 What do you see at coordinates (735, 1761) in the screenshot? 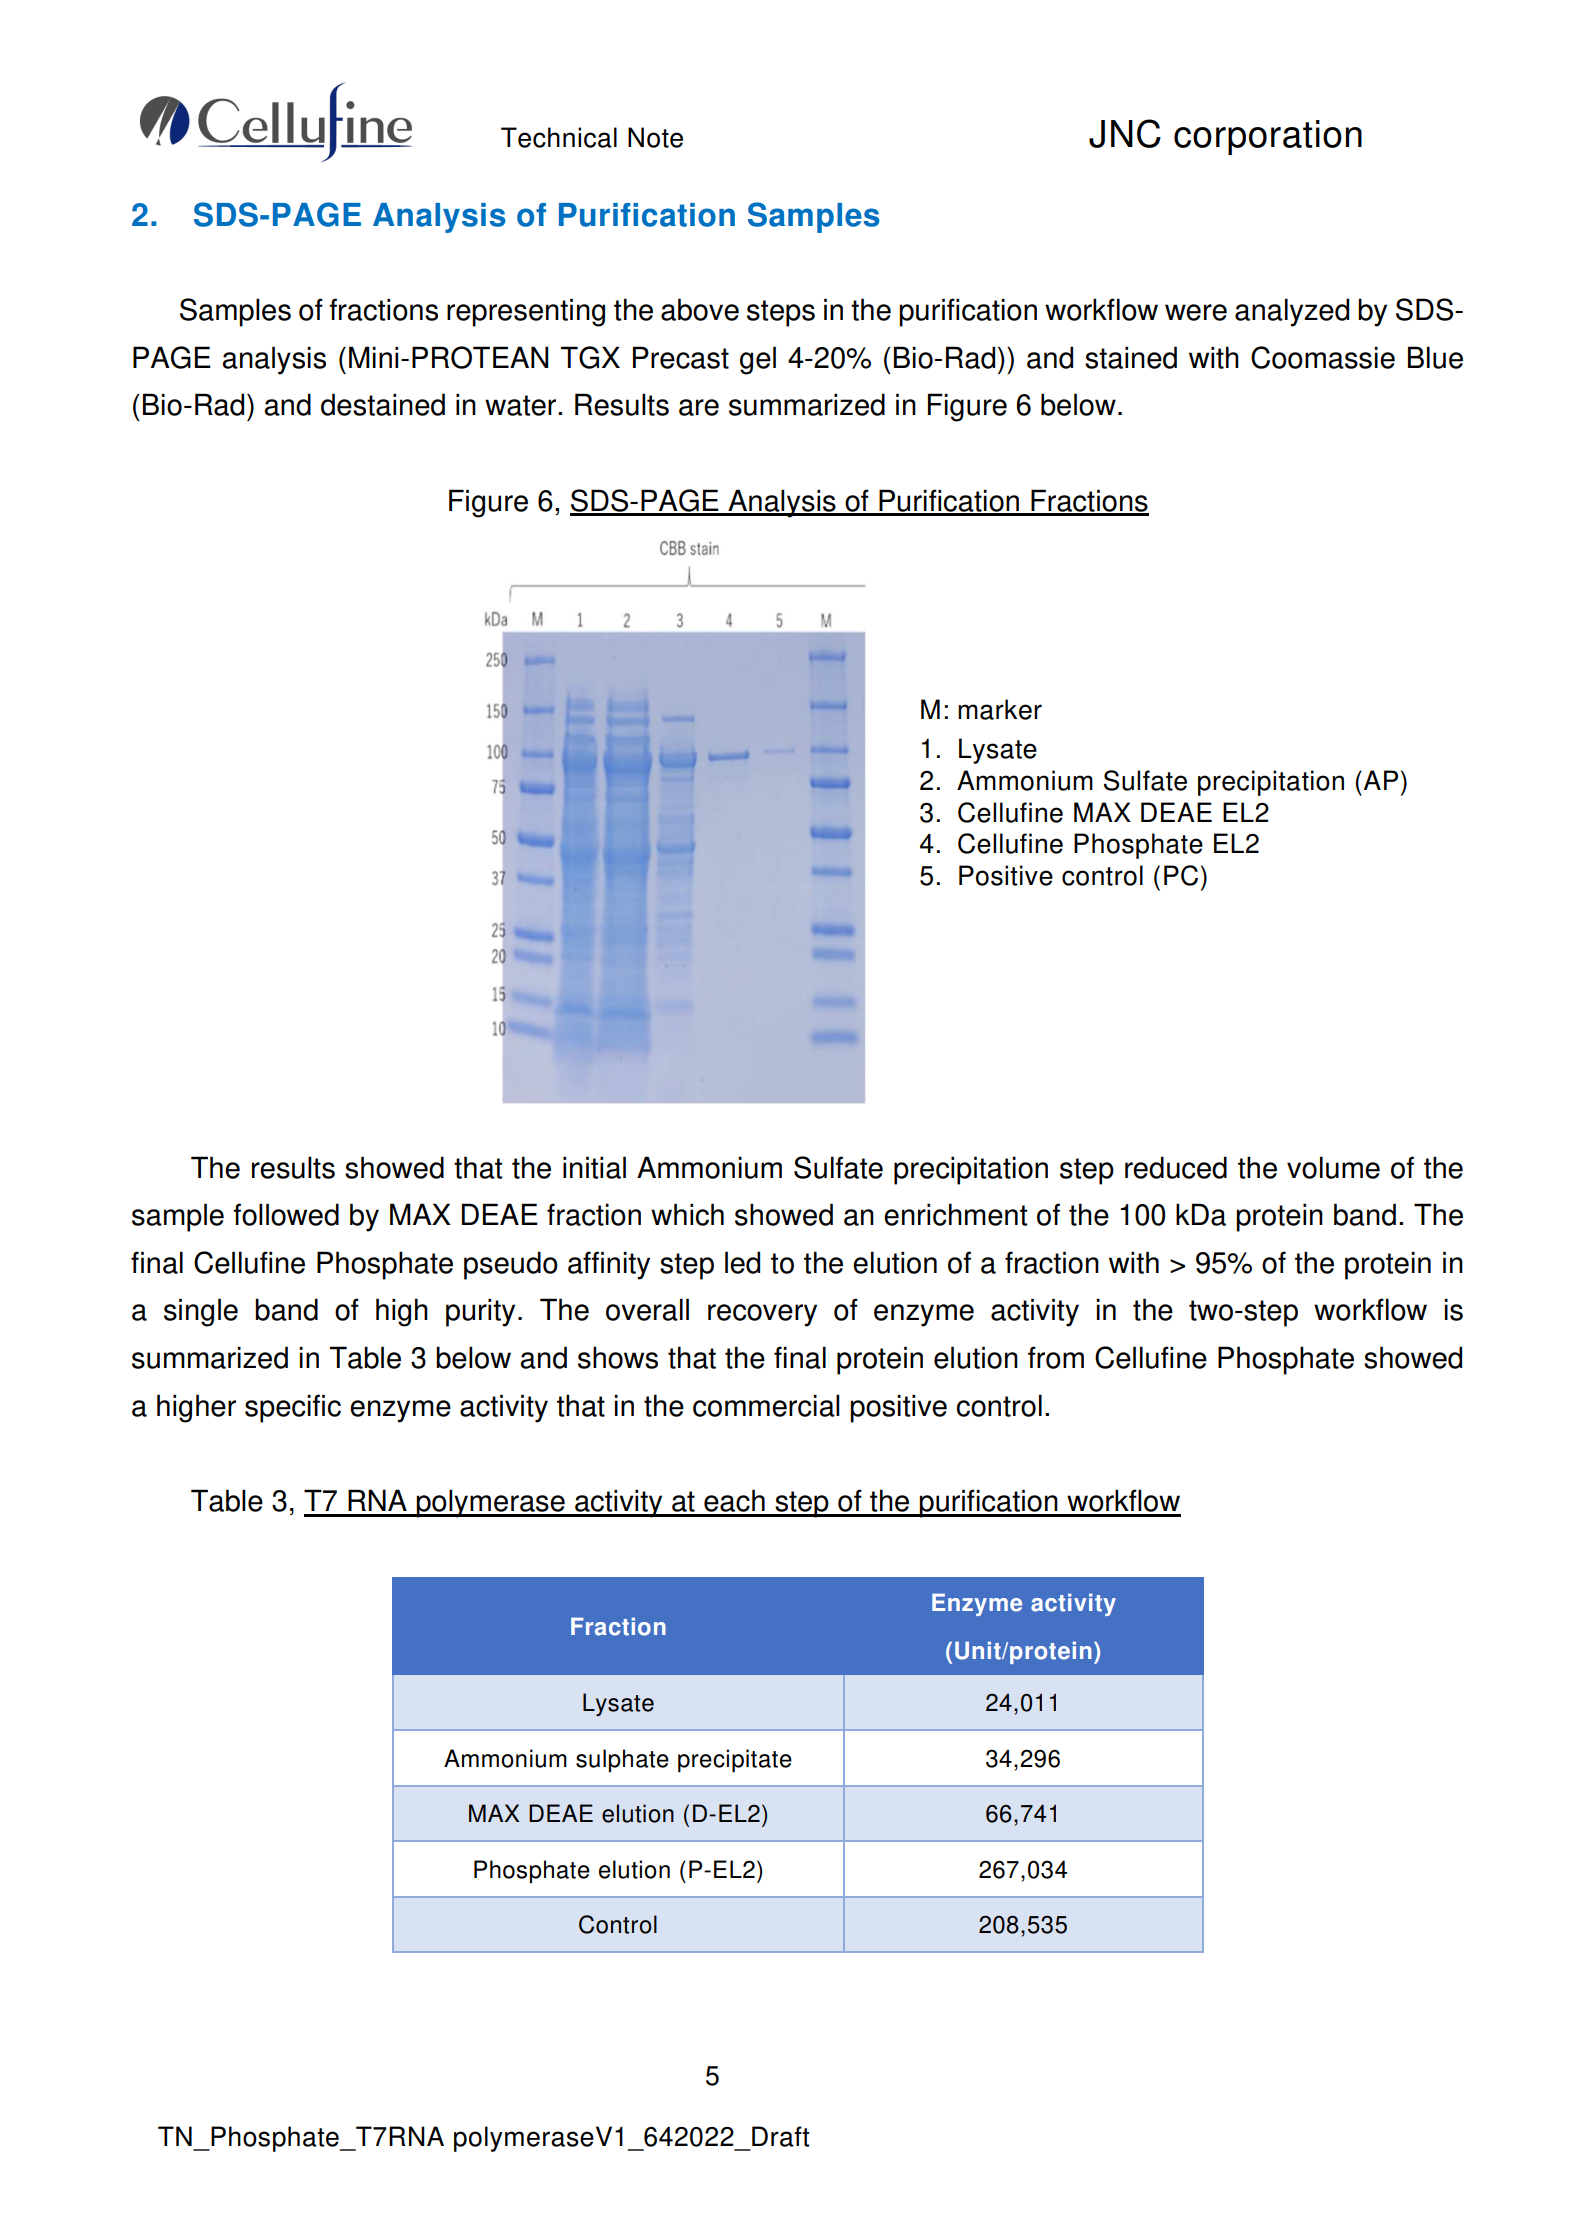
I see `precipitate` at bounding box center [735, 1761].
